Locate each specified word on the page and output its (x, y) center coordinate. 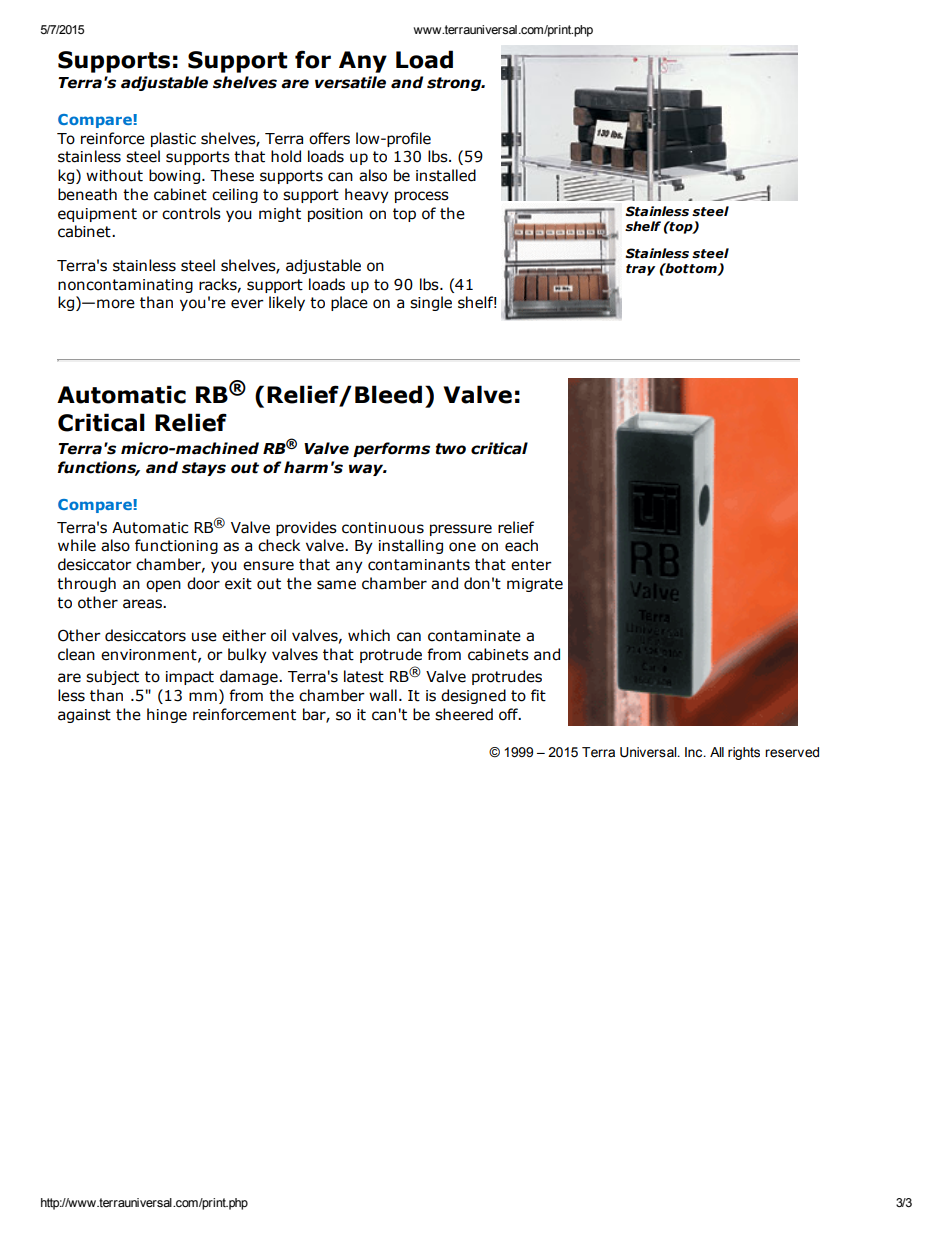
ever (247, 304)
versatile (350, 82)
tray (641, 270)
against (84, 716)
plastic (173, 139)
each (521, 545)
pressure (461, 530)
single (431, 303)
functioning (176, 546)
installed (446, 175)
